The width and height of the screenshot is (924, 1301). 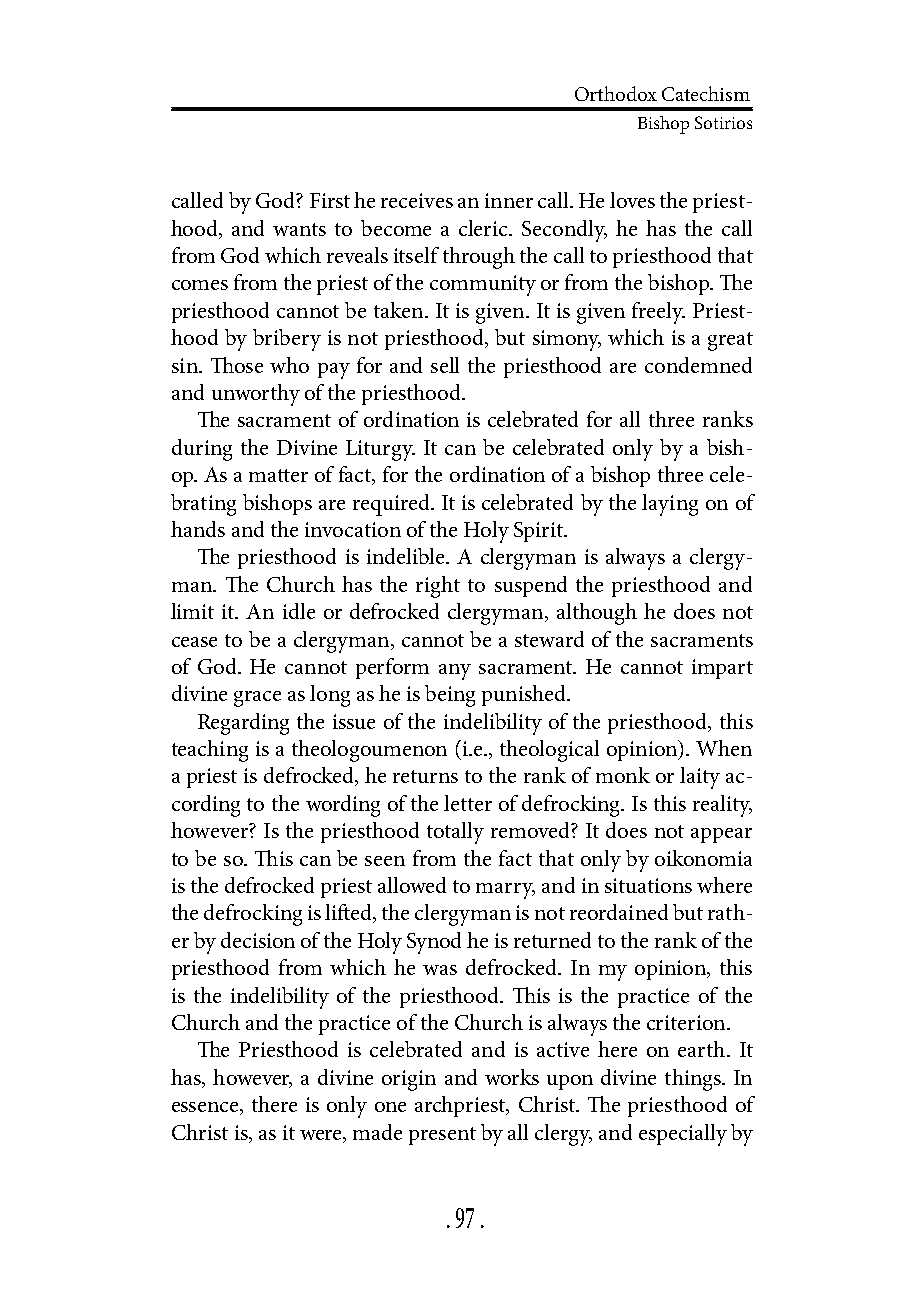 What do you see at coordinates (442, 1136) in the screenshot?
I see `present` at bounding box center [442, 1136].
